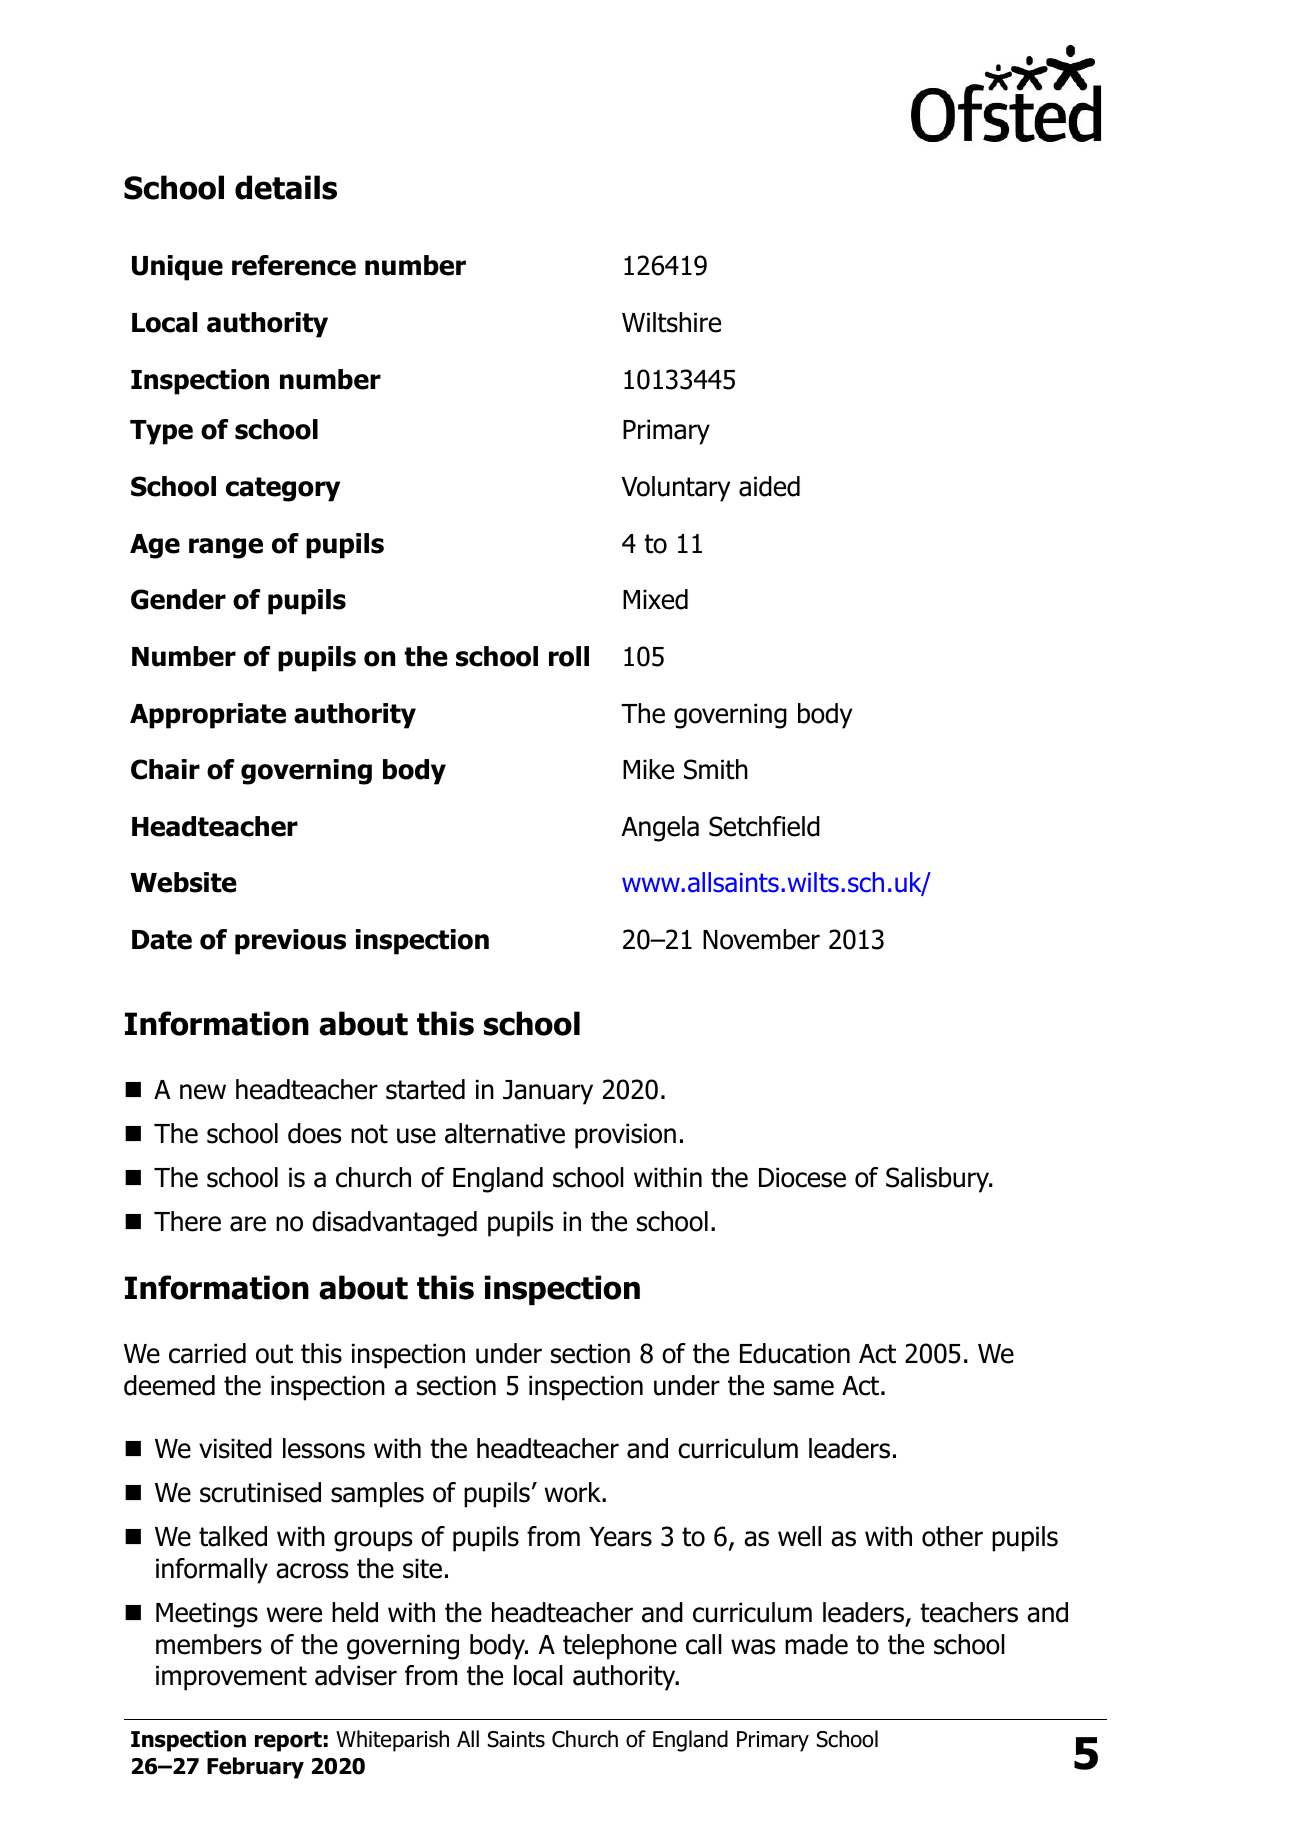 This document has width=1293, height=1834. I want to click on aided, so click(769, 486).
